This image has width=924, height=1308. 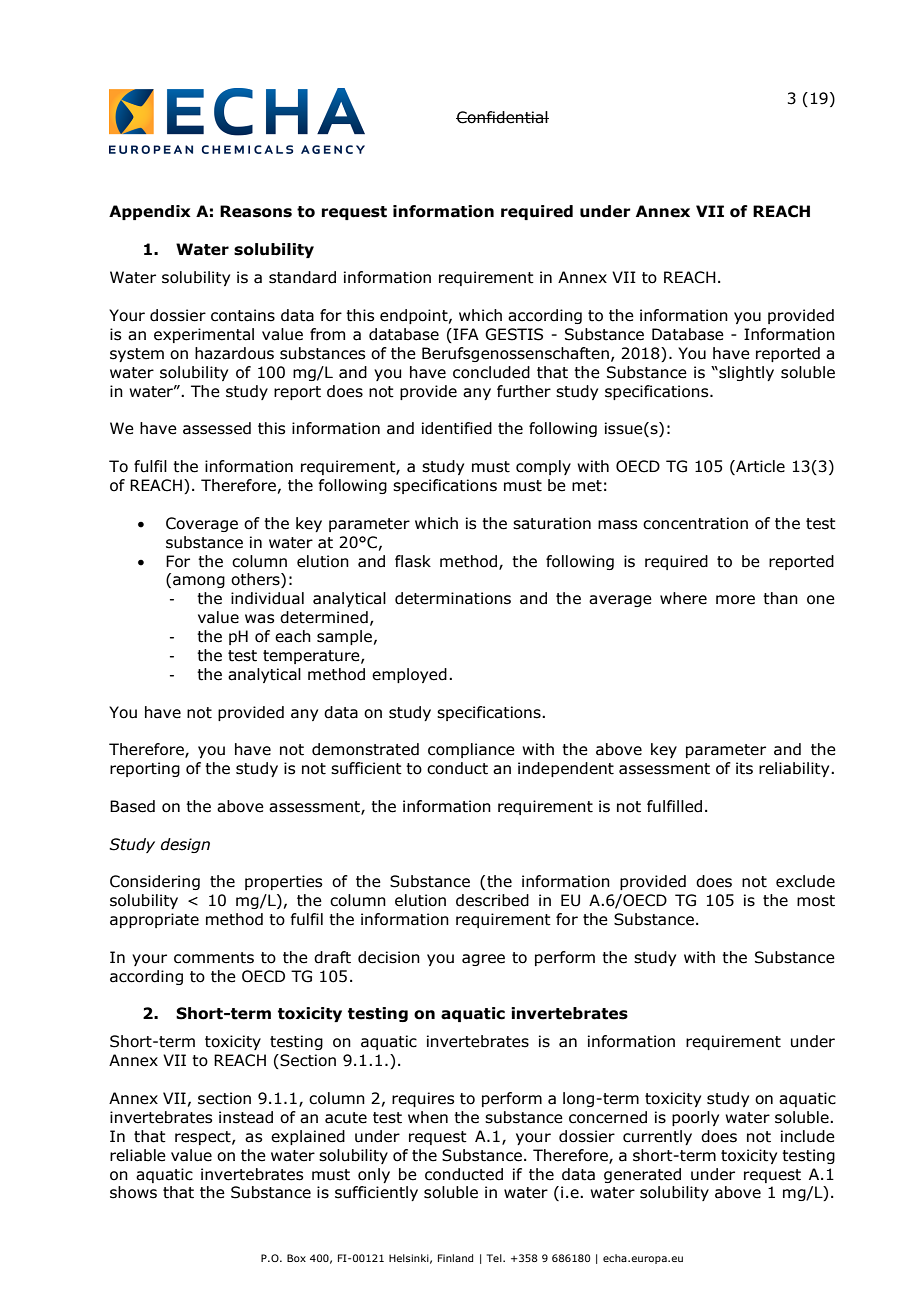 I want to click on Reasons, so click(x=256, y=211).
